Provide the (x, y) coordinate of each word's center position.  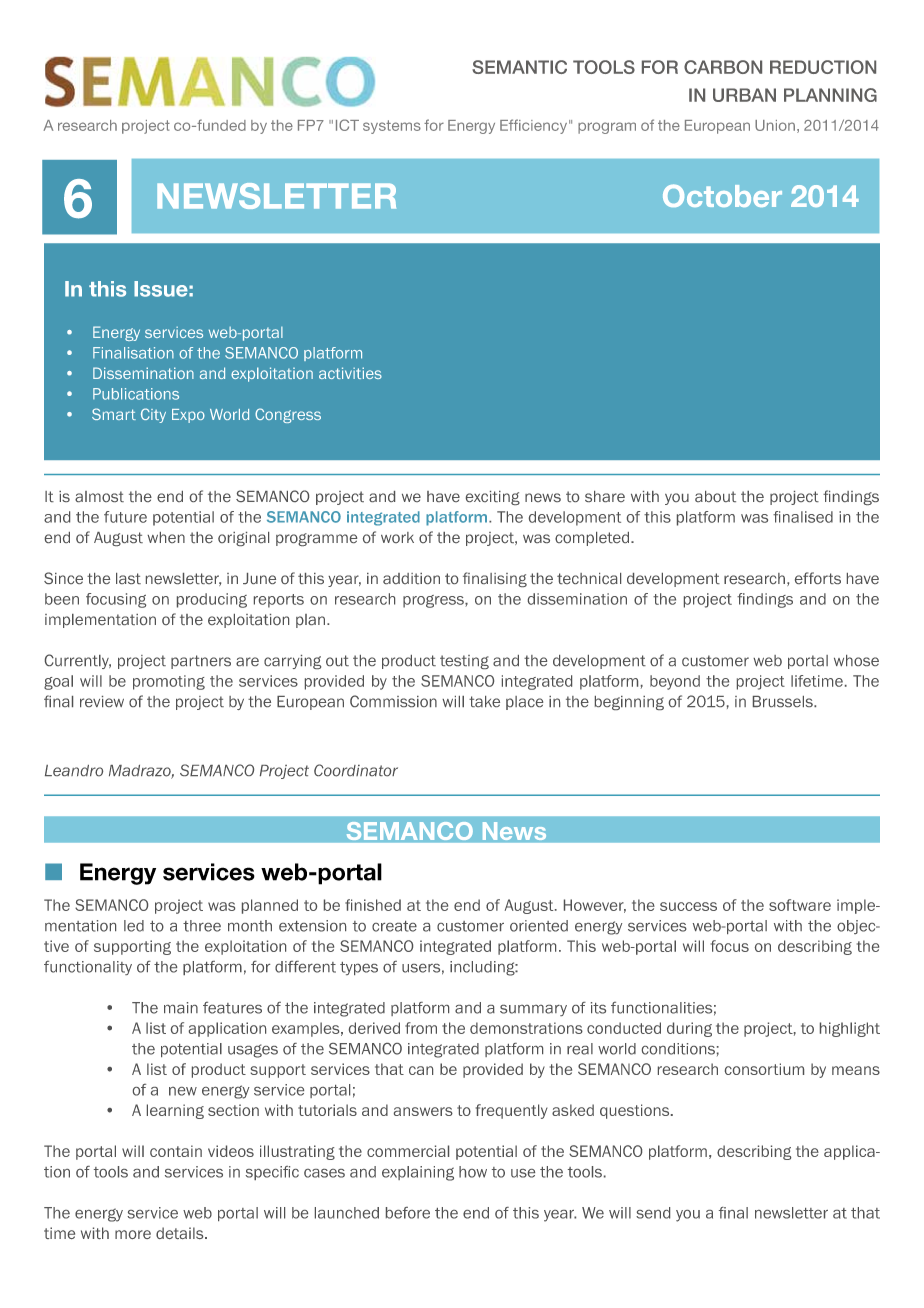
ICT (347, 125)
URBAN (744, 95)
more (133, 1234)
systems (392, 127)
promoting (169, 682)
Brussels (784, 701)
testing (464, 662)
